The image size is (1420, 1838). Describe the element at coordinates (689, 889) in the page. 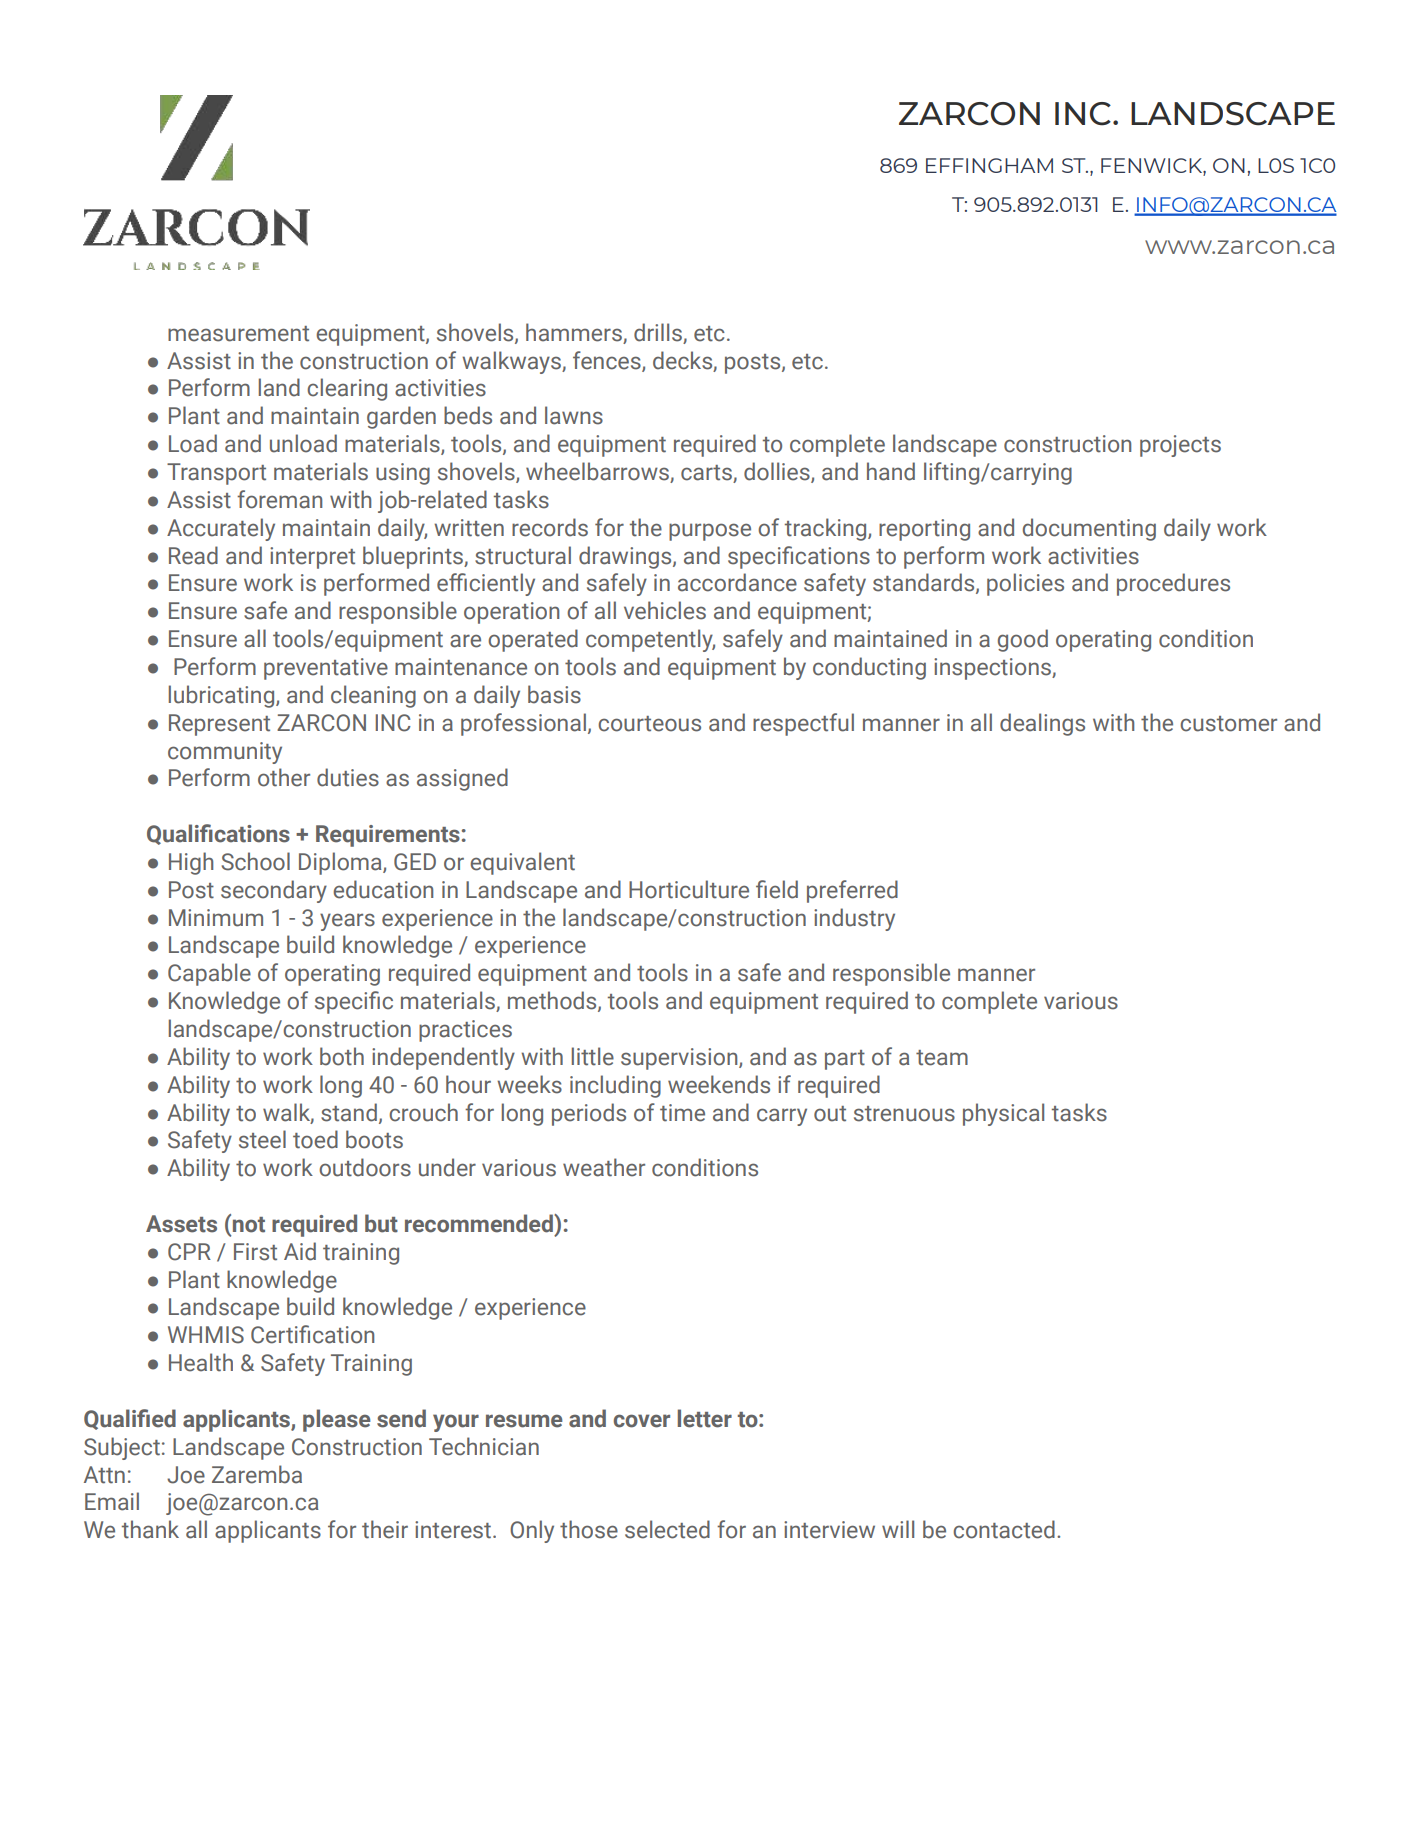

I see `Horticulture` at that location.
